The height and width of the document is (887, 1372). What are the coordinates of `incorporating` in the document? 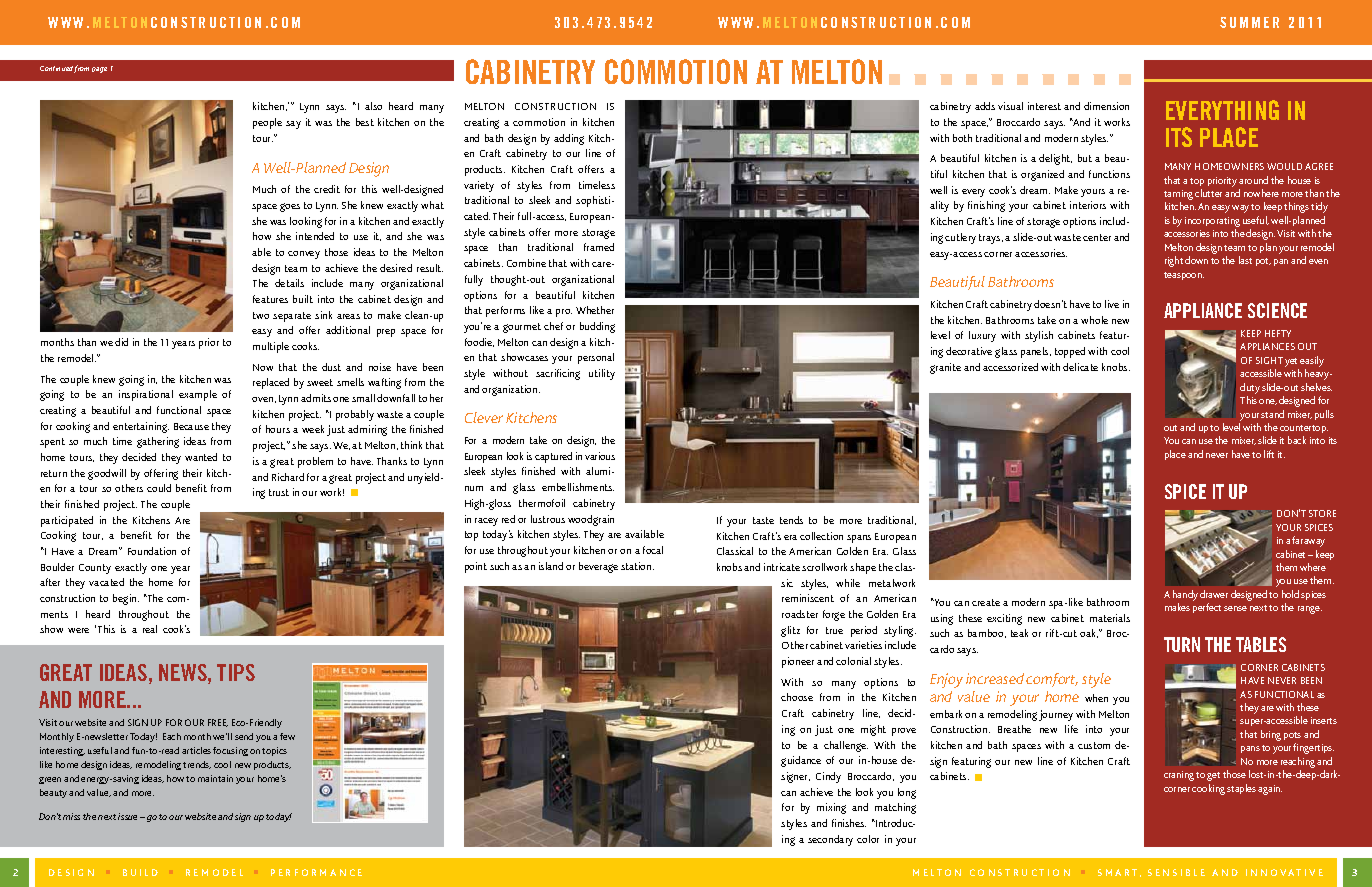 It's located at (1212, 222).
